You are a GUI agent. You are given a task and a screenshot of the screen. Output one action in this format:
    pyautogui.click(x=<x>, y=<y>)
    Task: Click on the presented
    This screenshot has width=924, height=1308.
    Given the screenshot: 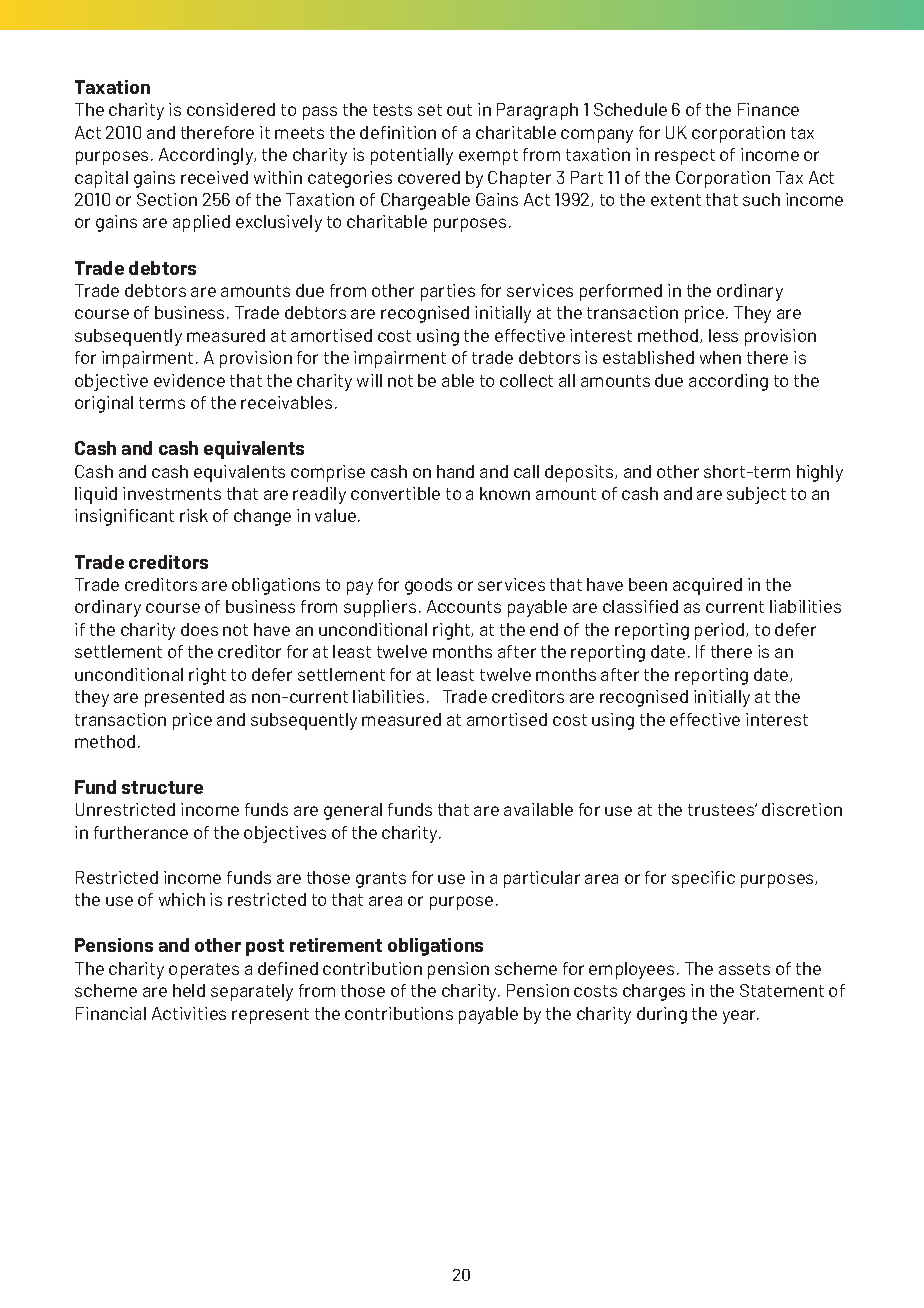 What is the action you would take?
    pyautogui.click(x=184, y=698)
